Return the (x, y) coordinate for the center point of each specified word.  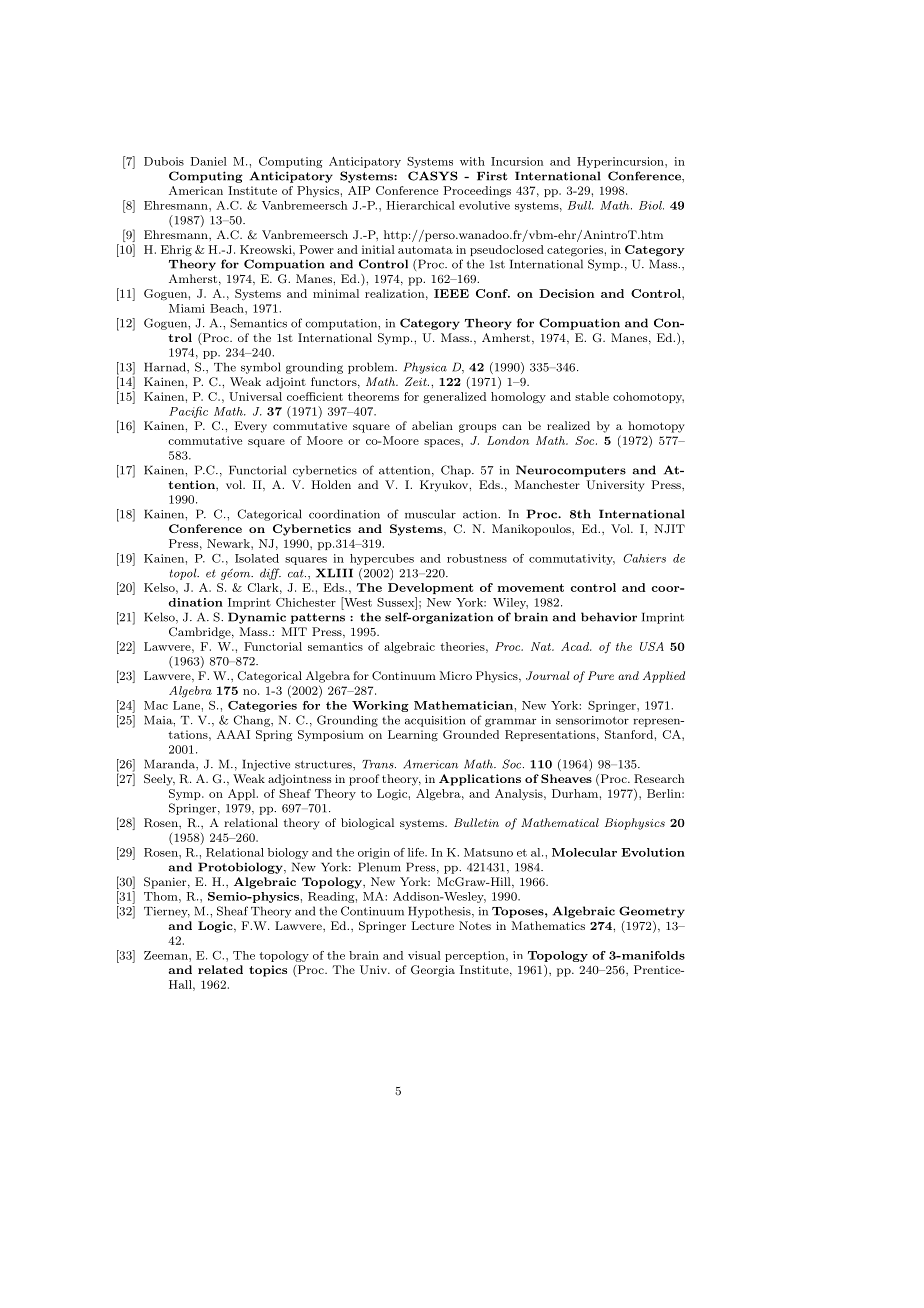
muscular (430, 514)
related (220, 969)
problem (372, 368)
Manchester (547, 484)
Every (251, 427)
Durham (575, 793)
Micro (456, 675)
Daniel (209, 161)
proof (364, 780)
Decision (566, 293)
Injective (266, 765)
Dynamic (257, 618)
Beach (228, 308)
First (492, 176)
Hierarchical (421, 205)
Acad (576, 646)
